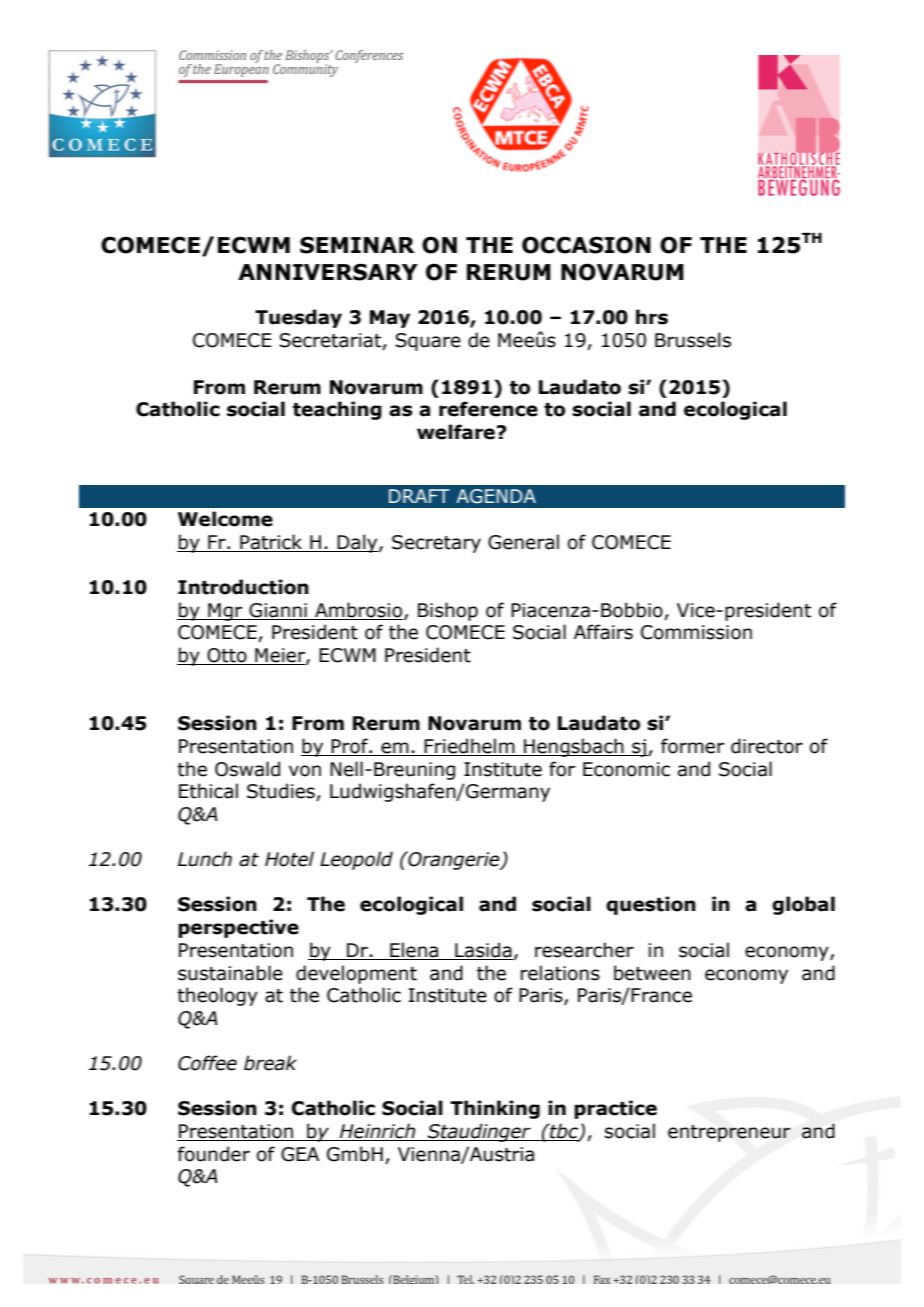 This screenshot has width=924, height=1307. Describe the element at coordinates (586, 245) in the screenshot. I see `OCCASION` at that location.
